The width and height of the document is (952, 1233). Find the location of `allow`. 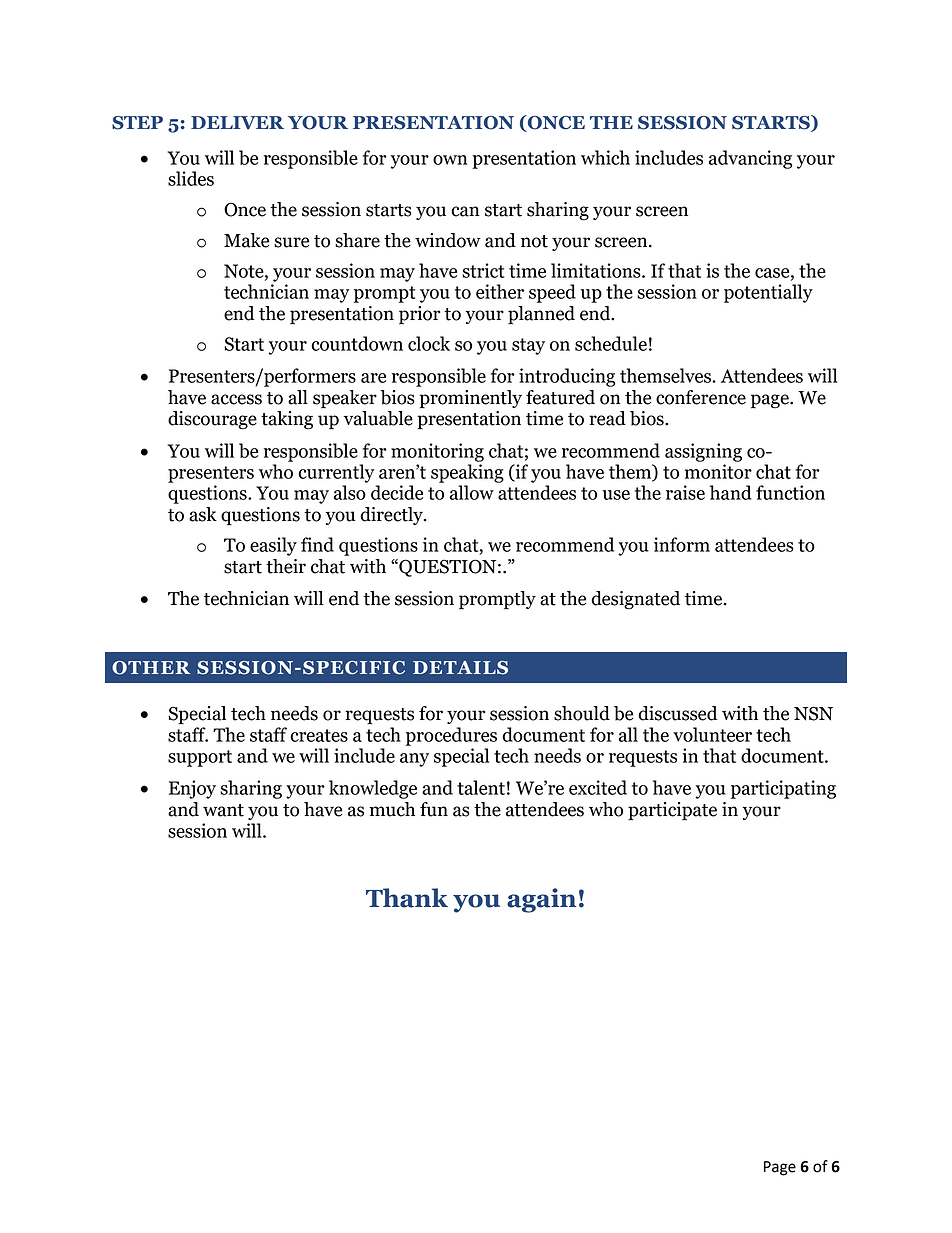

allow is located at coordinates (472, 492).
